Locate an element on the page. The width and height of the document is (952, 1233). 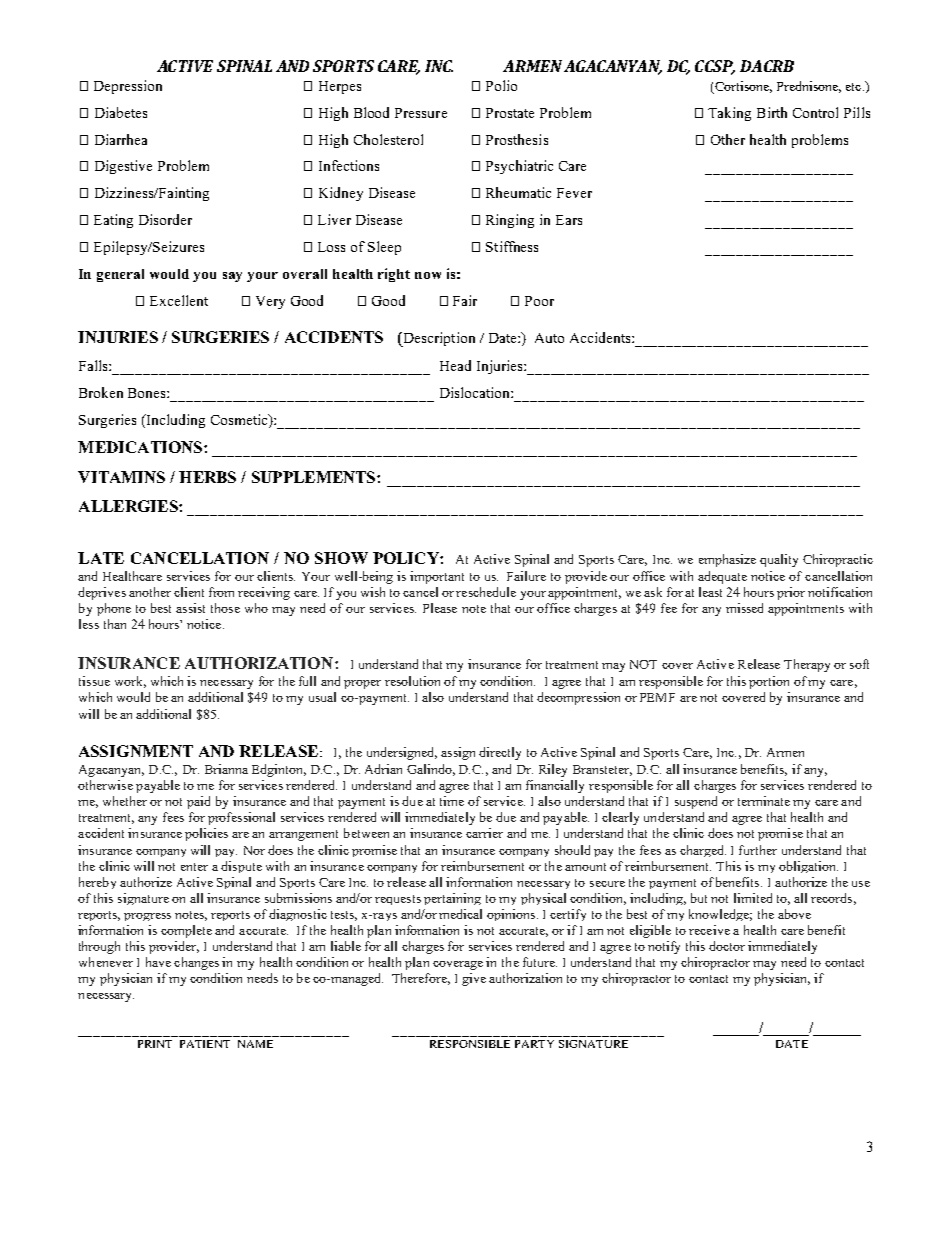
important is located at coordinates (437, 577).
